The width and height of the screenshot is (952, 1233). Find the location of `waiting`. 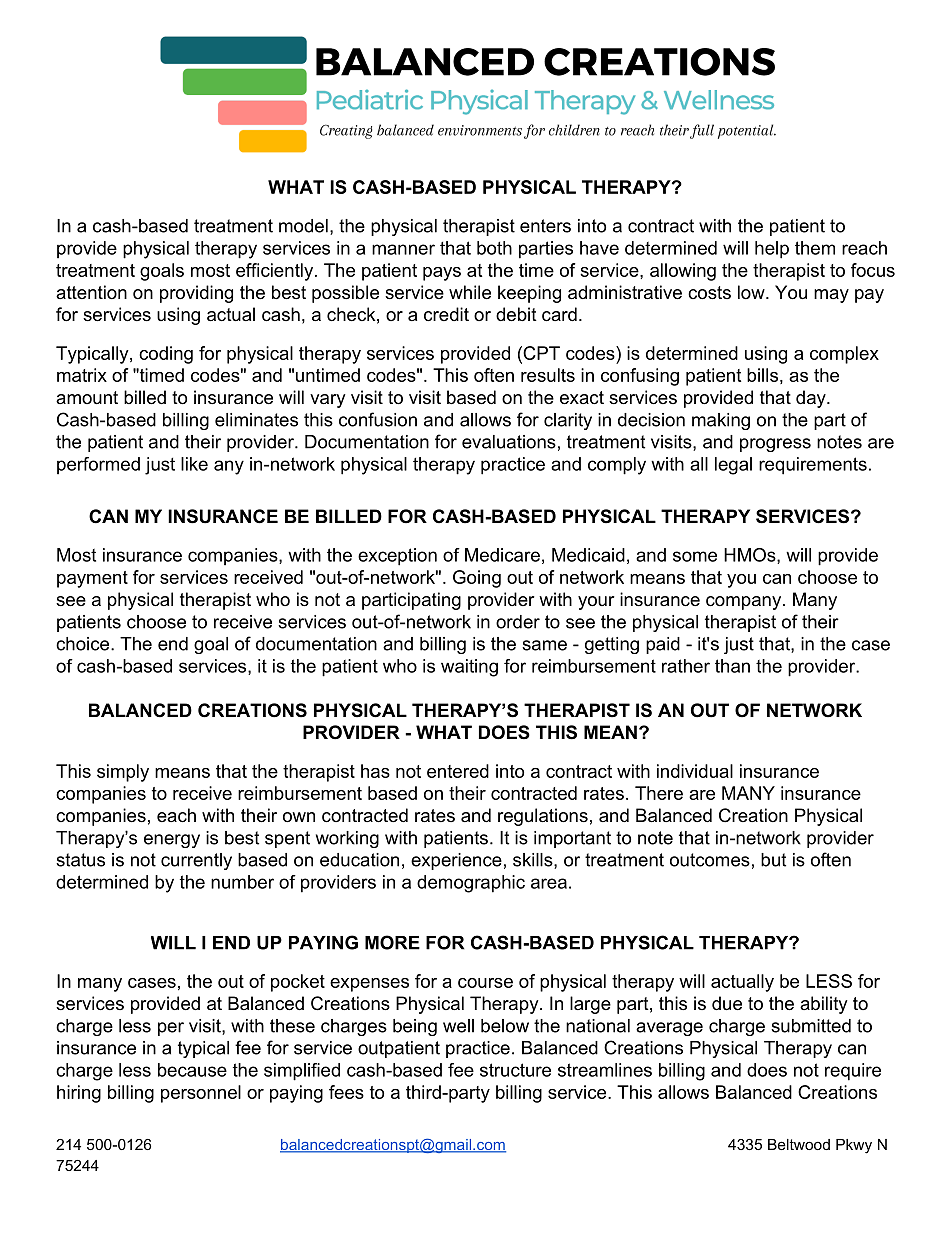

waiting is located at coordinates (469, 668).
